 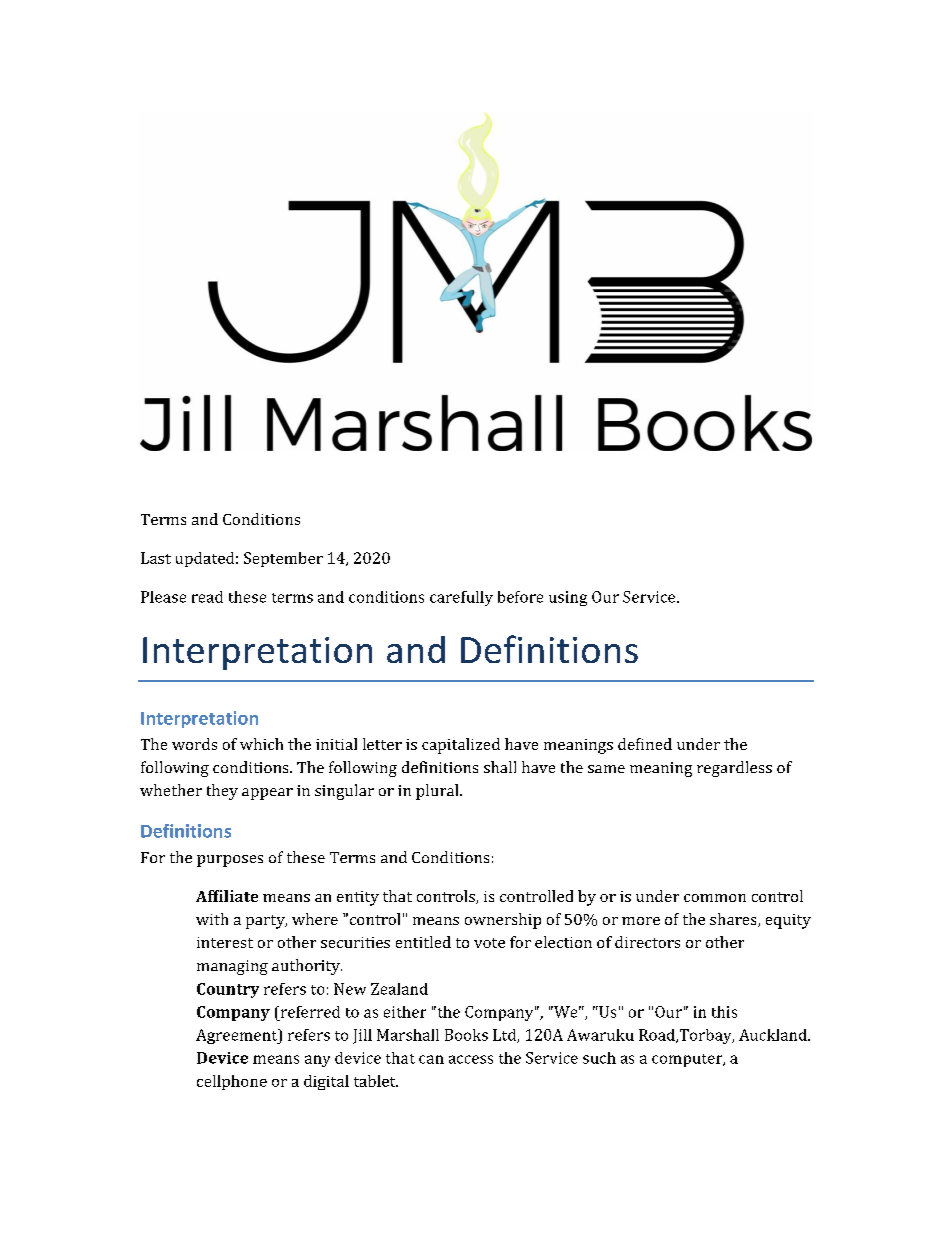 What do you see at coordinates (222, 792) in the screenshot?
I see `they` at bounding box center [222, 792].
